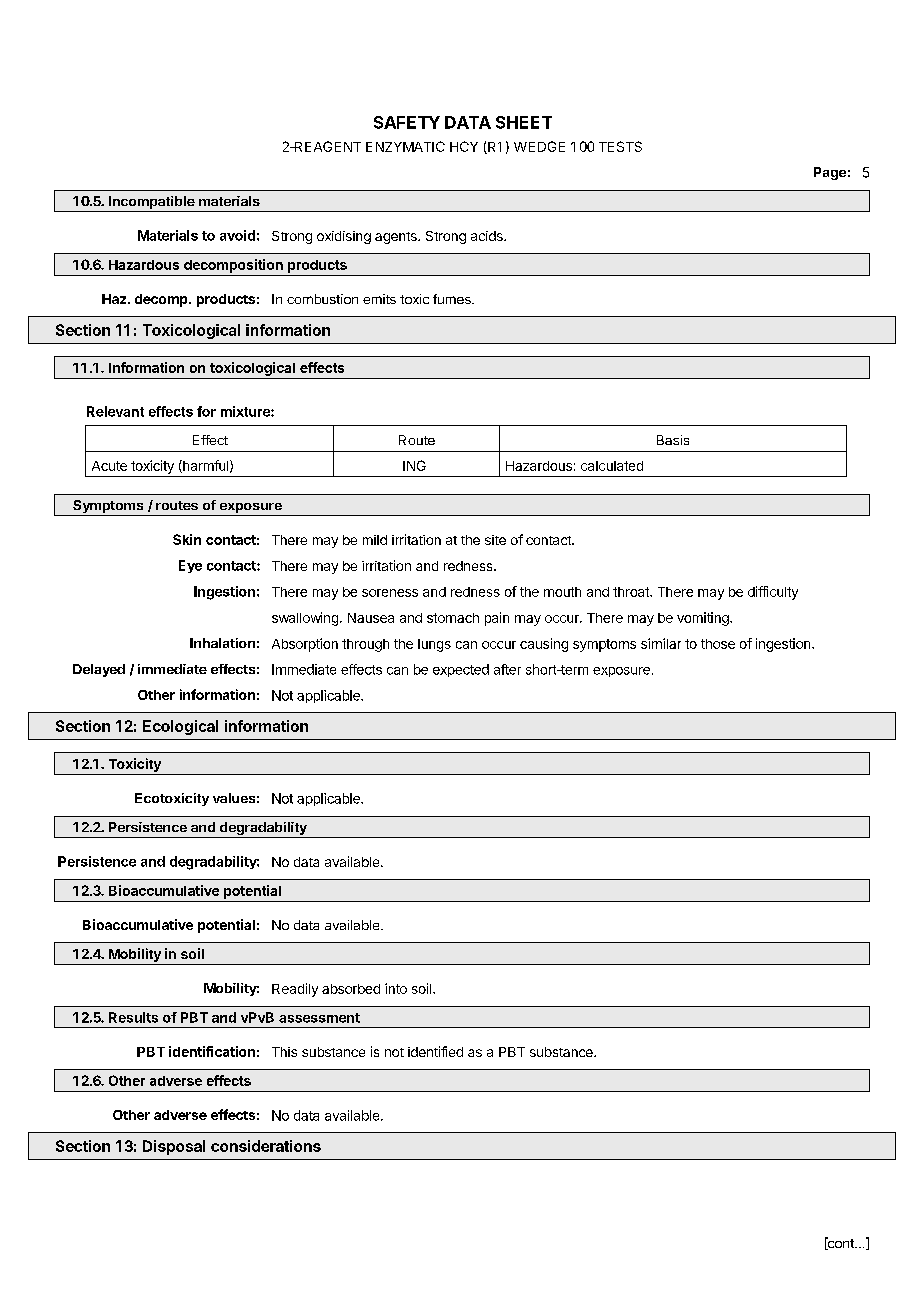 This document has height=1308, width=924. Describe the element at coordinates (351, 989) in the document. I see `absorbed` at that location.
